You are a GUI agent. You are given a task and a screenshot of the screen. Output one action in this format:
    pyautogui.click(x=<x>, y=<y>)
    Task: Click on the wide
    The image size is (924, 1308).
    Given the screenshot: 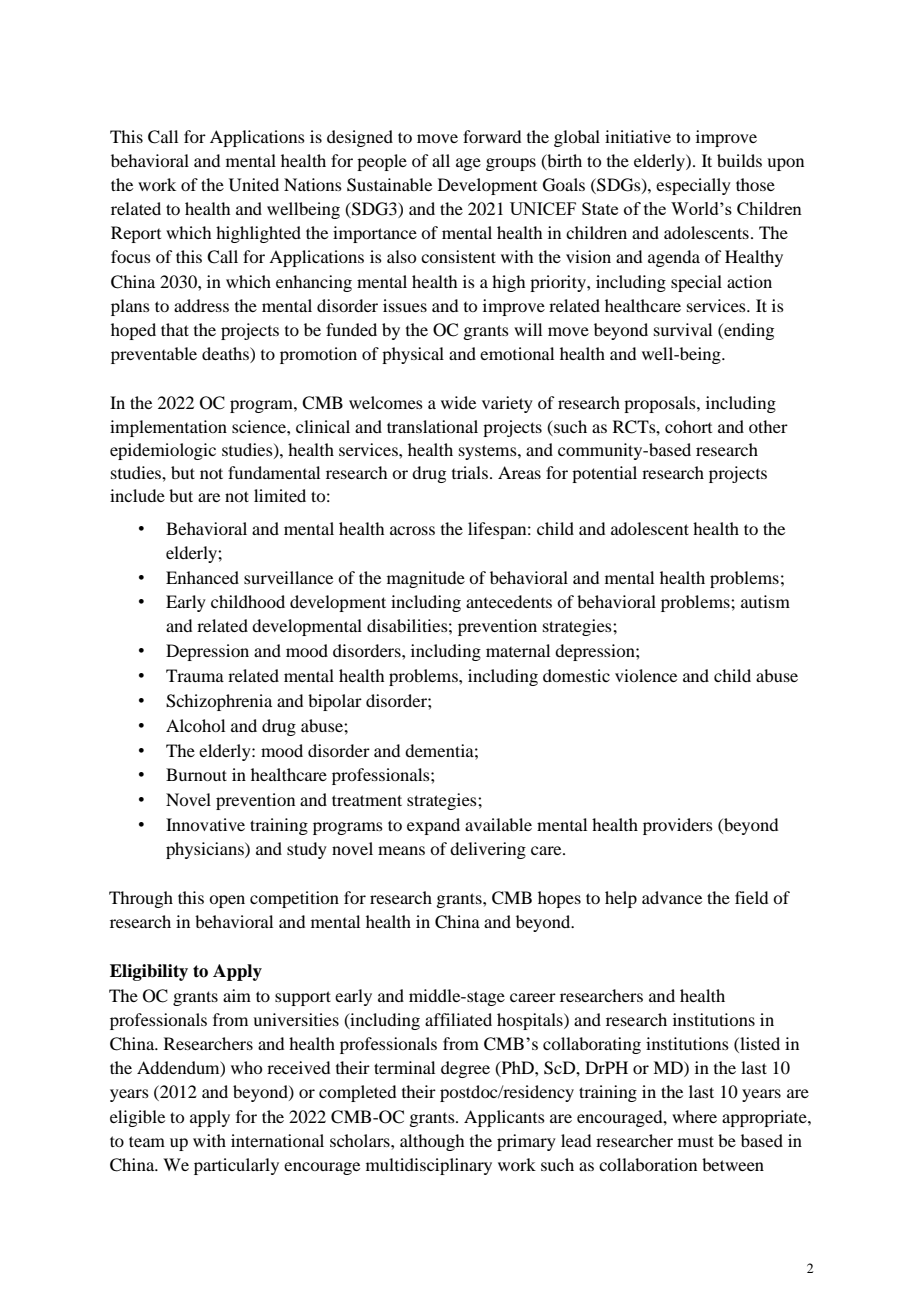 What is the action you would take?
    pyautogui.click(x=458, y=402)
